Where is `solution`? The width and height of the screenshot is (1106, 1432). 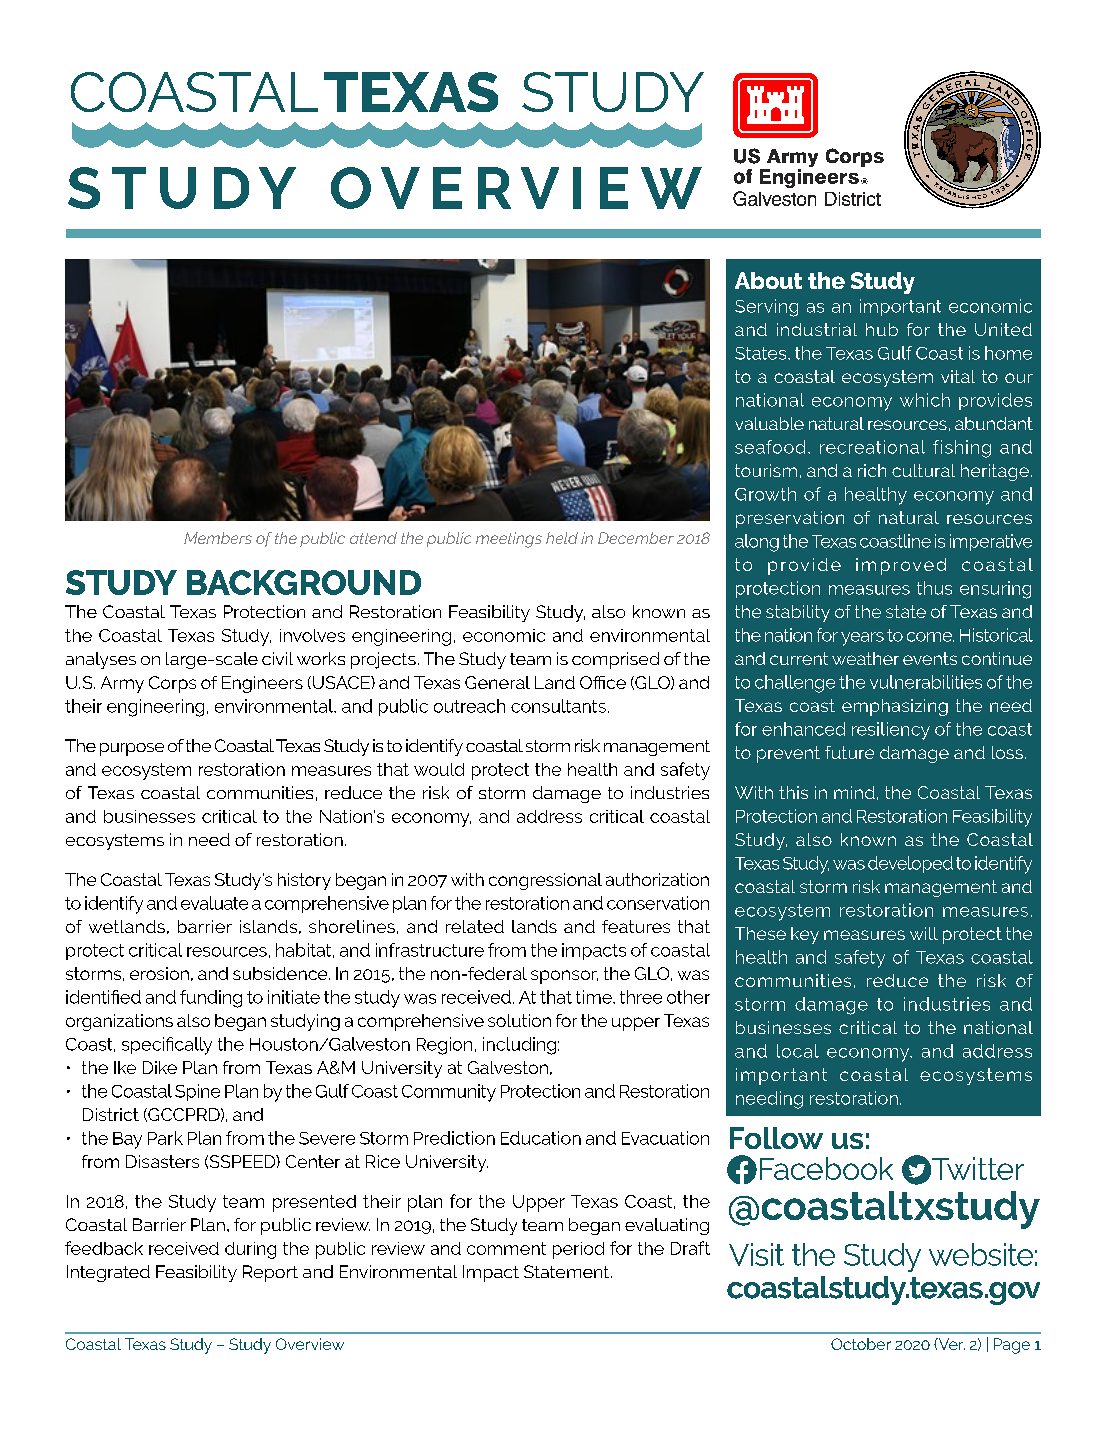
solution is located at coordinates (519, 1020).
